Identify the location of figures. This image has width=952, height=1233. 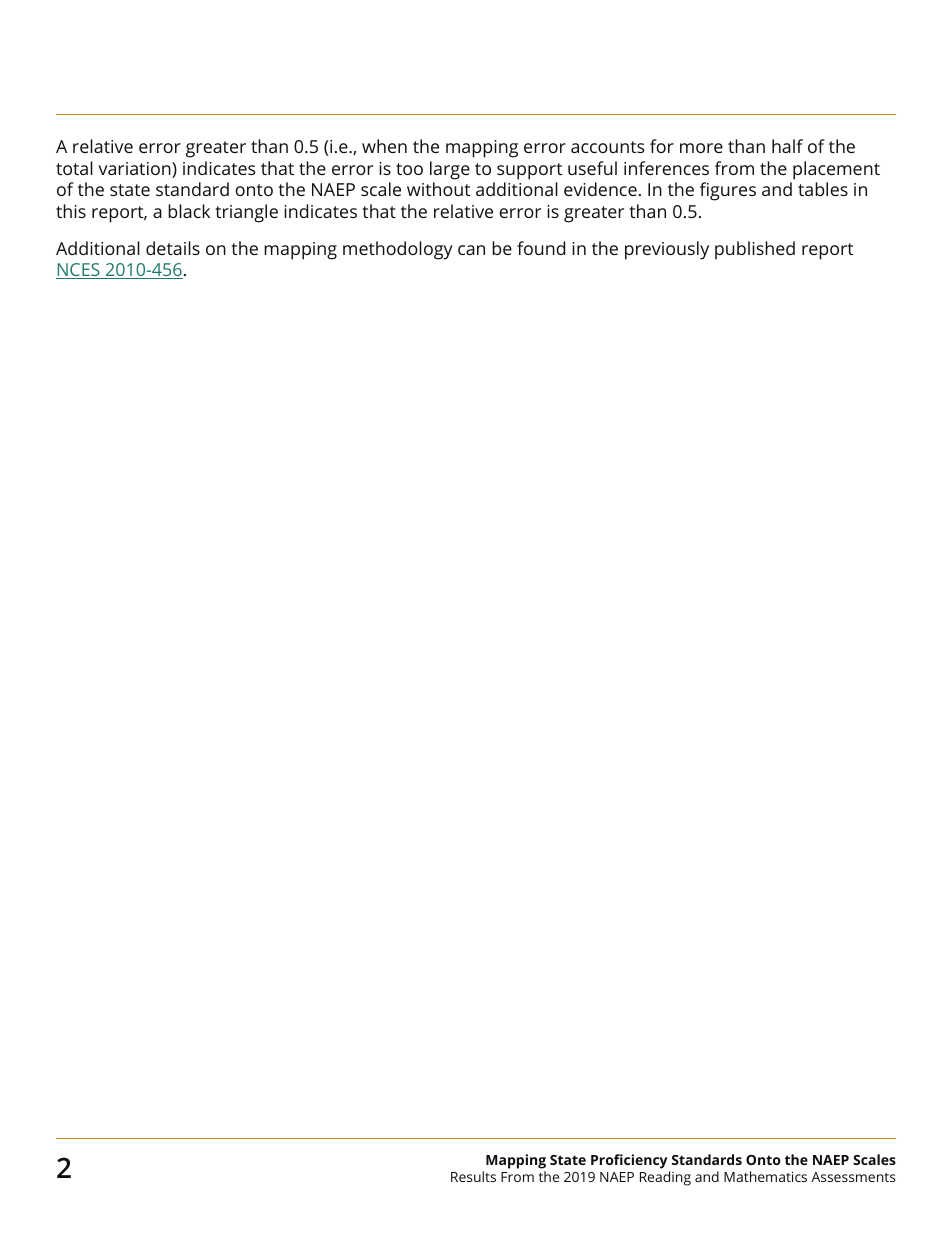
(728, 191).
